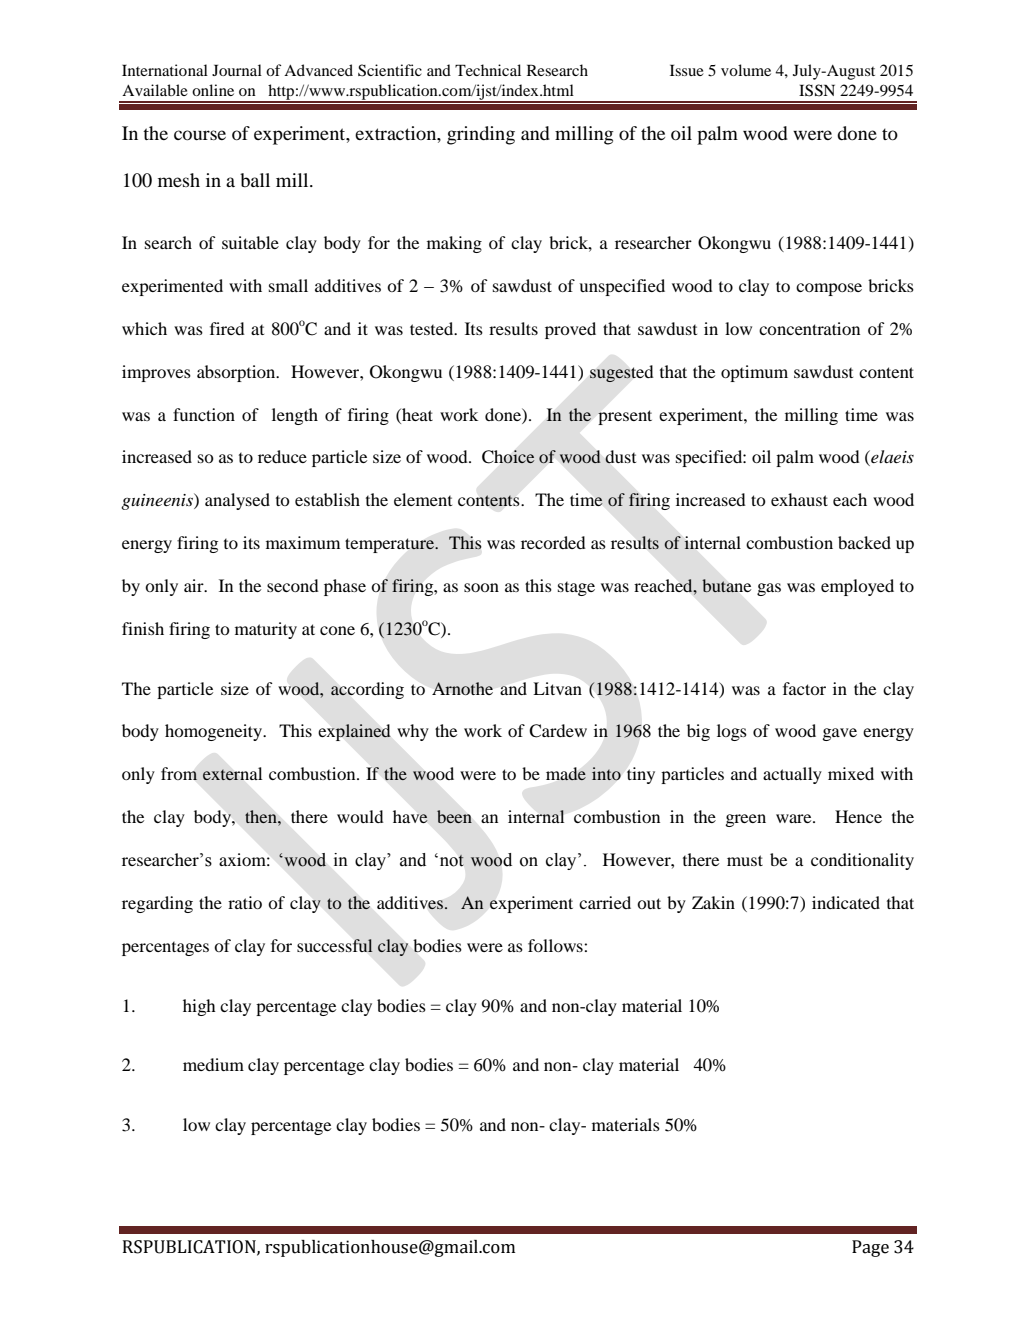 The width and height of the screenshot is (1036, 1341). What do you see at coordinates (870, 1248) in the screenshot?
I see `Page` at bounding box center [870, 1248].
